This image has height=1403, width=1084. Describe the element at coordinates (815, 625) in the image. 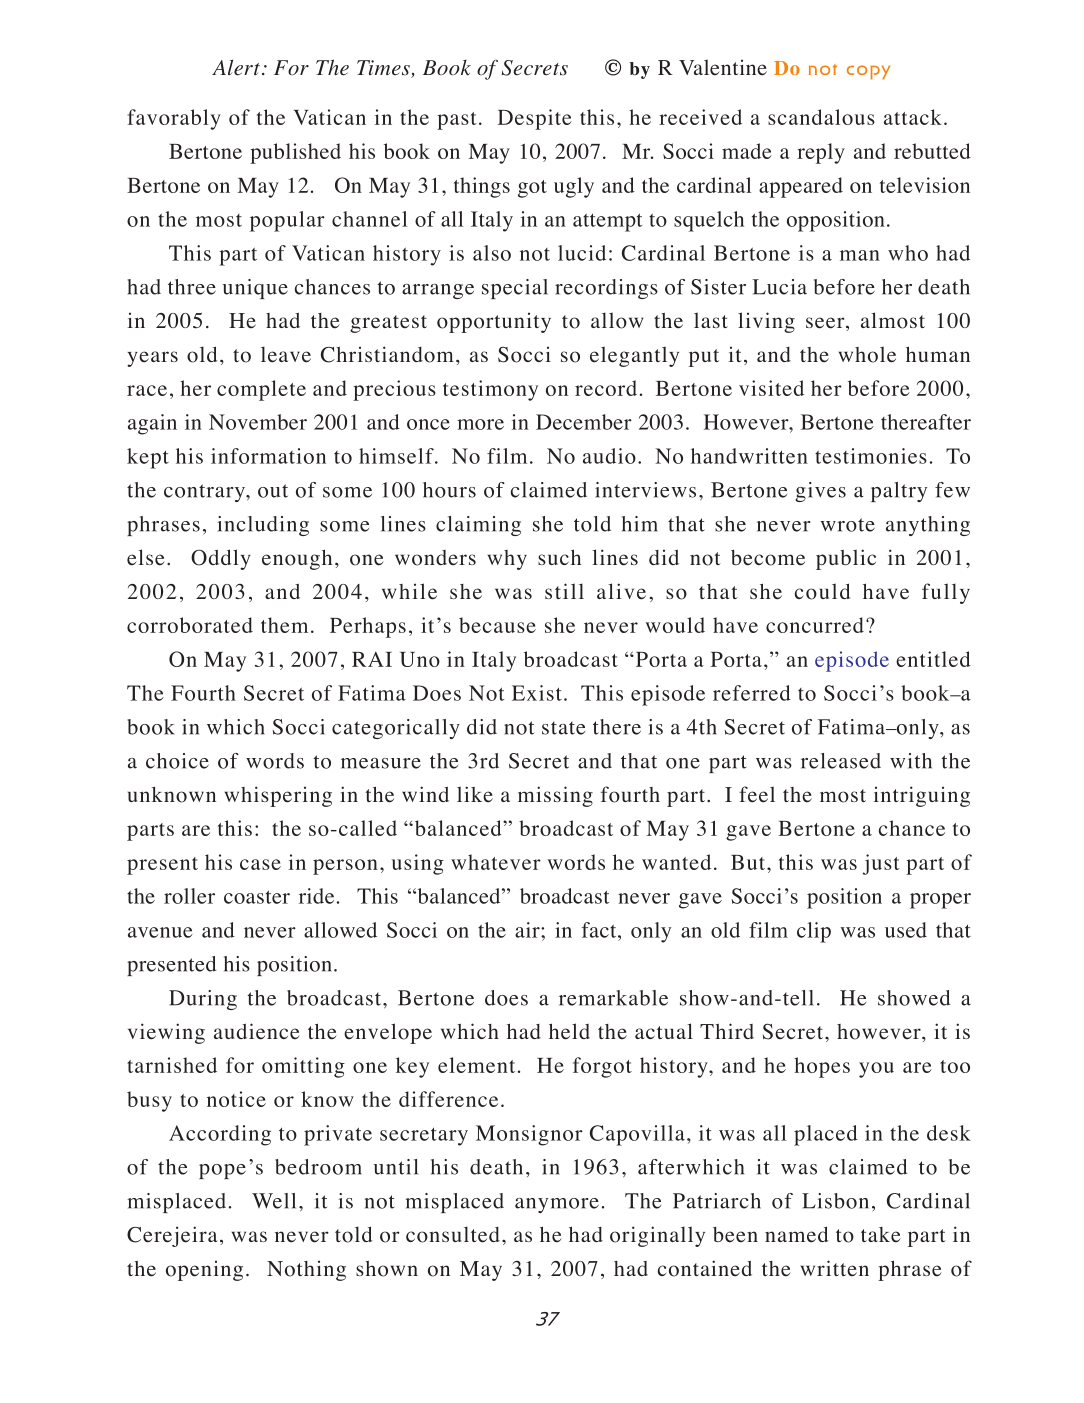

I see `concurred` at that location.
